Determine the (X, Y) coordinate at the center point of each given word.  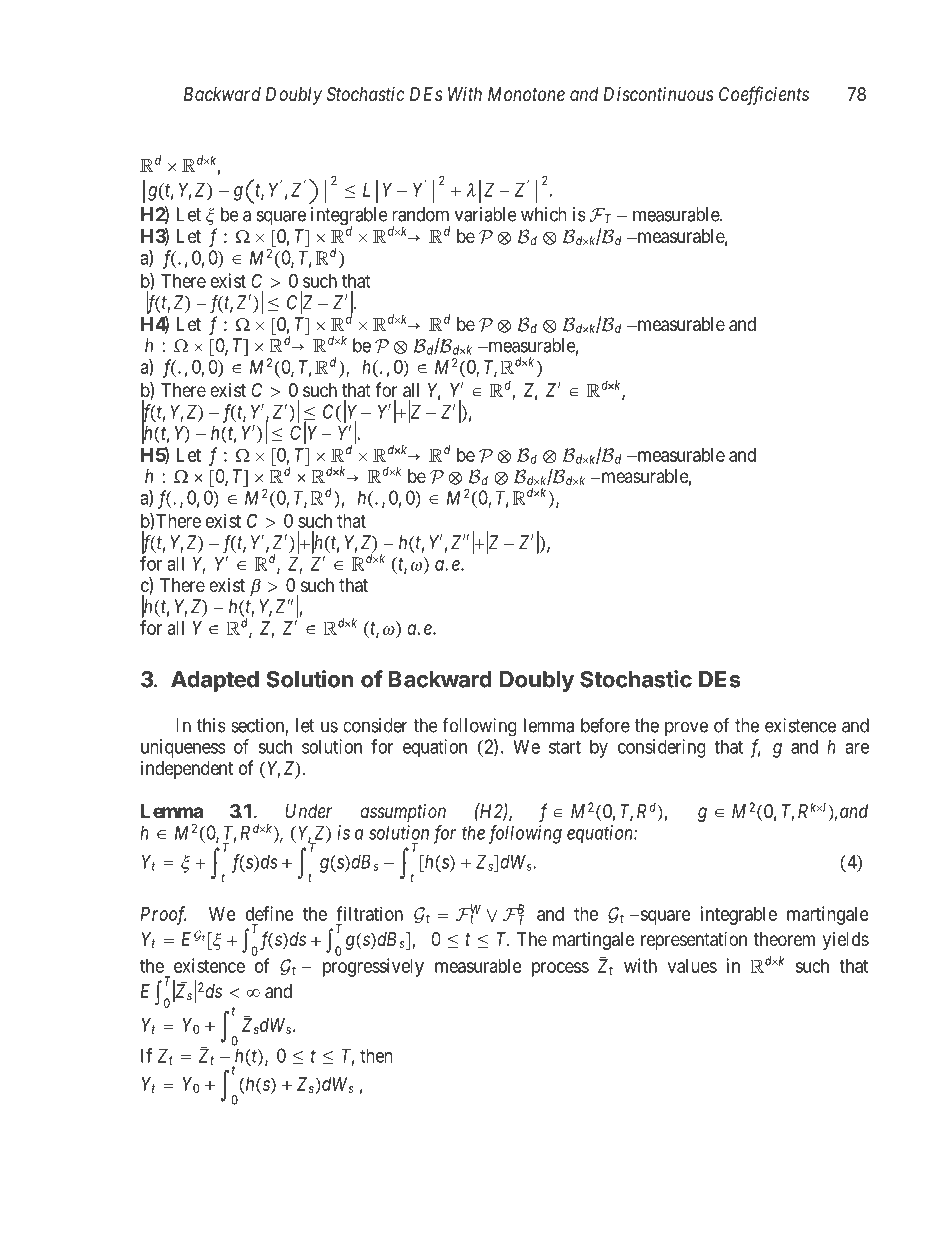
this (211, 725)
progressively (373, 967)
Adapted (215, 681)
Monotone (526, 94)
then (376, 1055)
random (420, 214)
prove (686, 728)
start (565, 747)
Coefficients (764, 95)
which (543, 214)
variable (486, 214)
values (692, 966)
